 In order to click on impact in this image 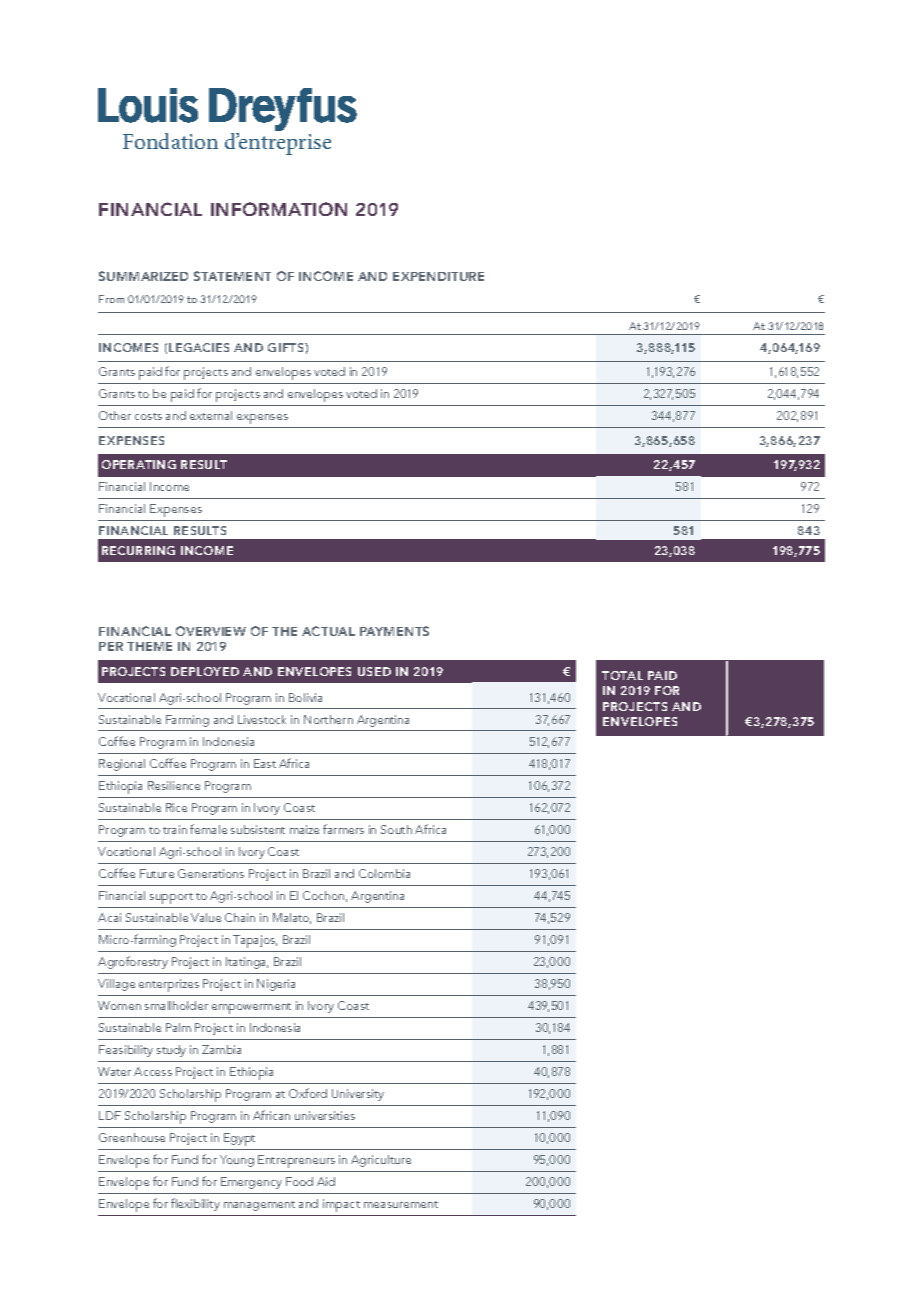, I will do `click(341, 1205)`.
